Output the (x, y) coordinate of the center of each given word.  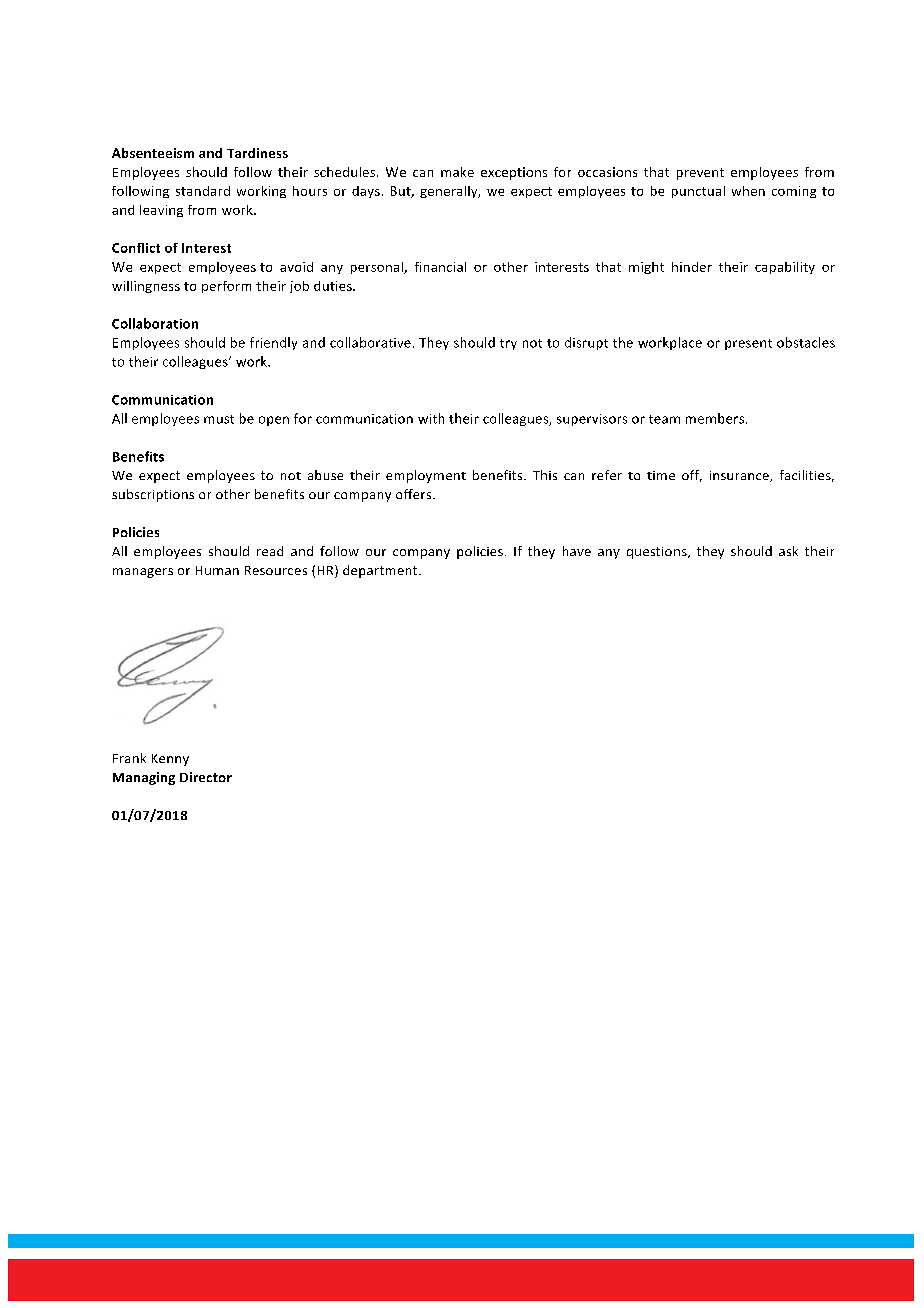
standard (203, 191)
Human (217, 570)
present (748, 344)
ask (788, 551)
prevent (700, 174)
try (508, 344)
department (381, 571)
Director (206, 777)
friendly (273, 343)
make (457, 172)
